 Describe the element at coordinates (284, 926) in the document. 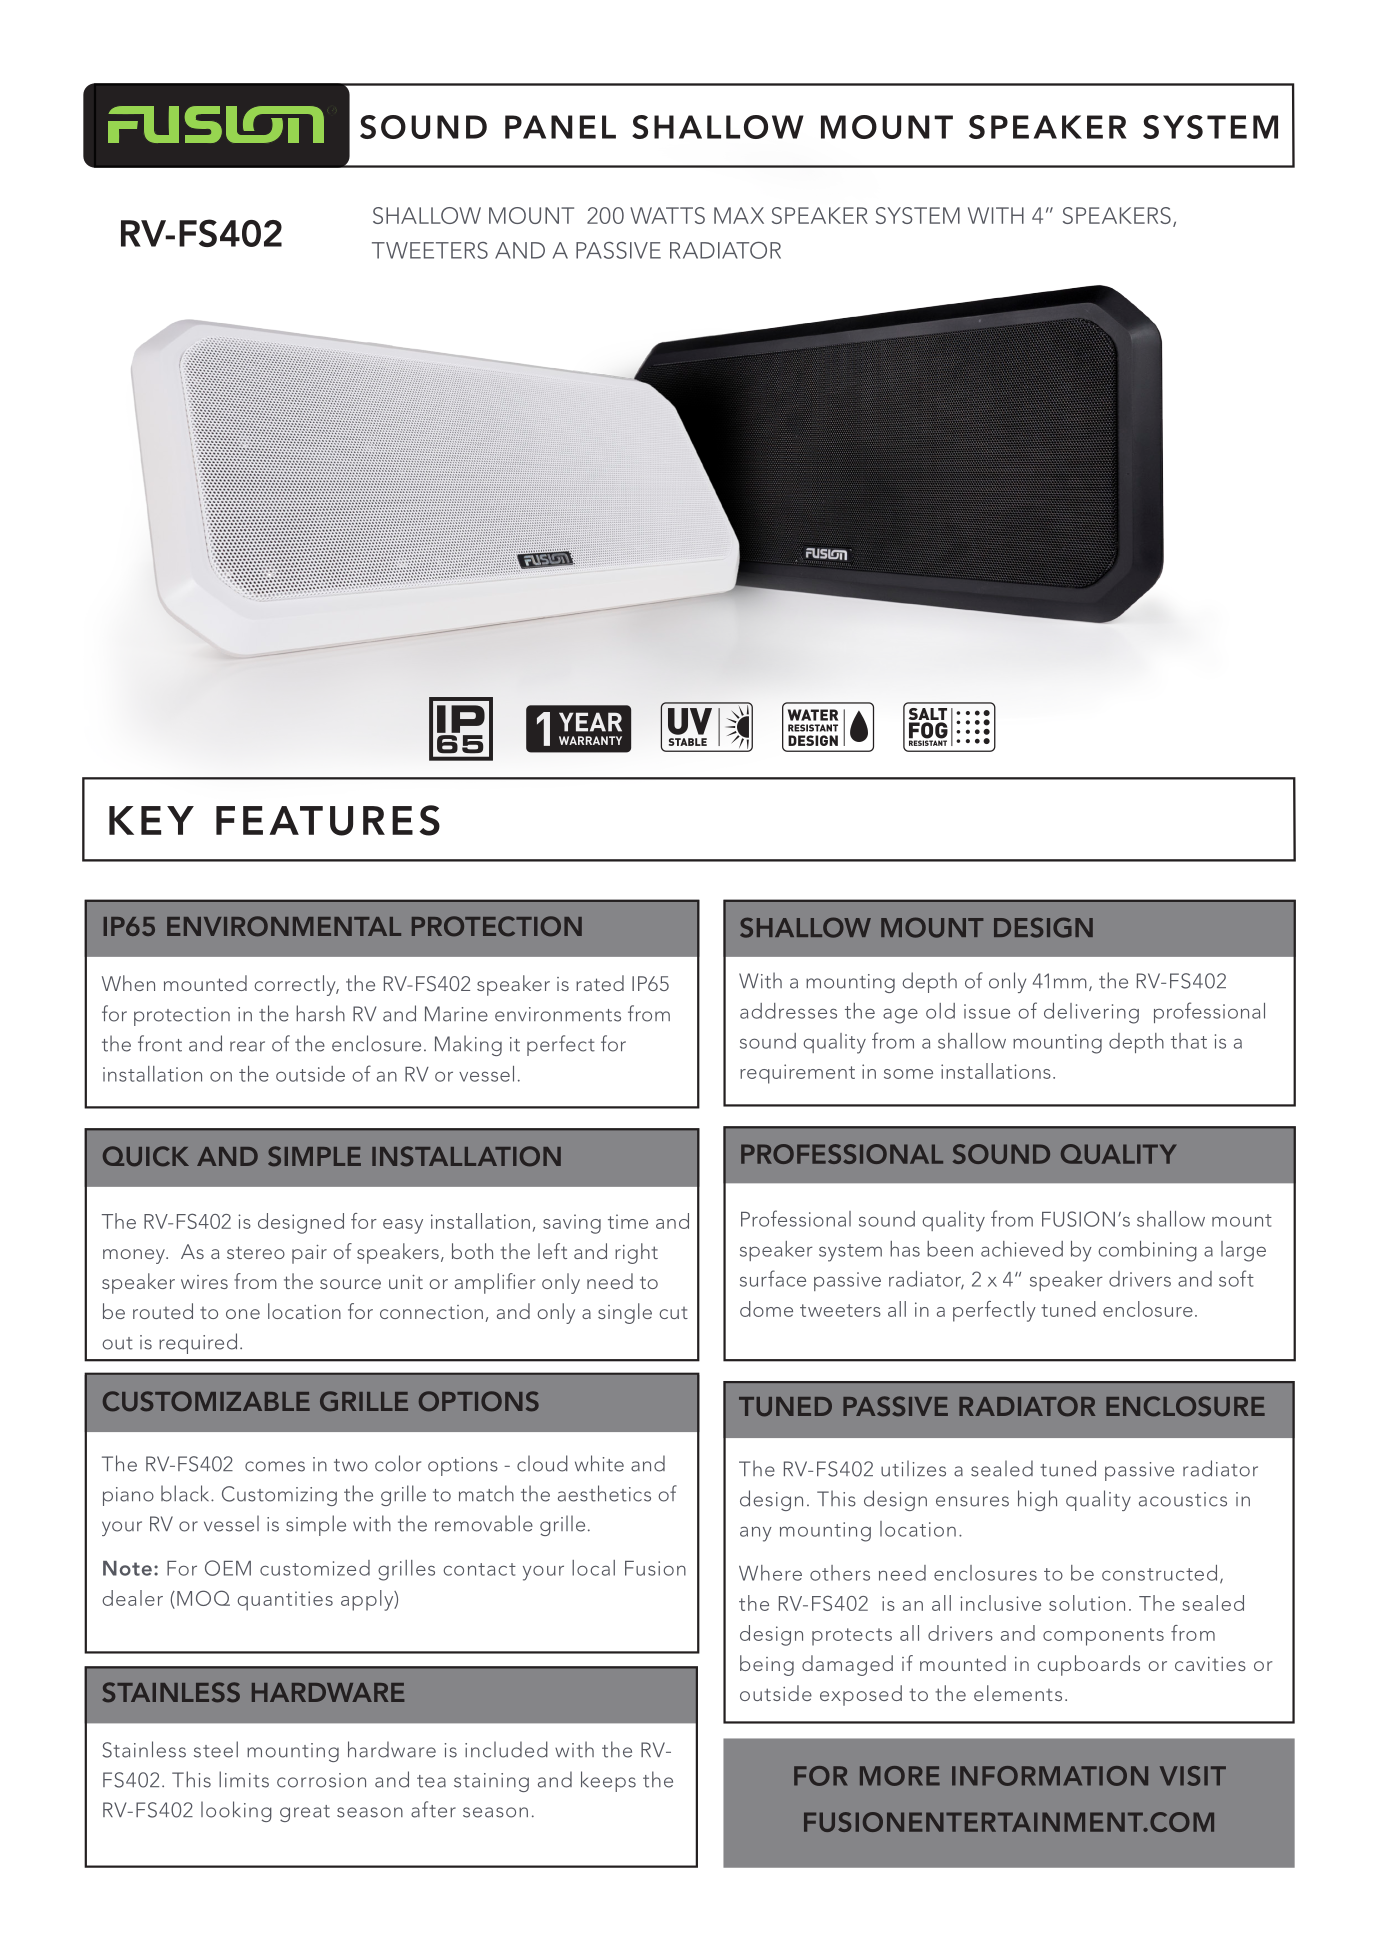

I see `ENVIRONMENTAL` at that location.
